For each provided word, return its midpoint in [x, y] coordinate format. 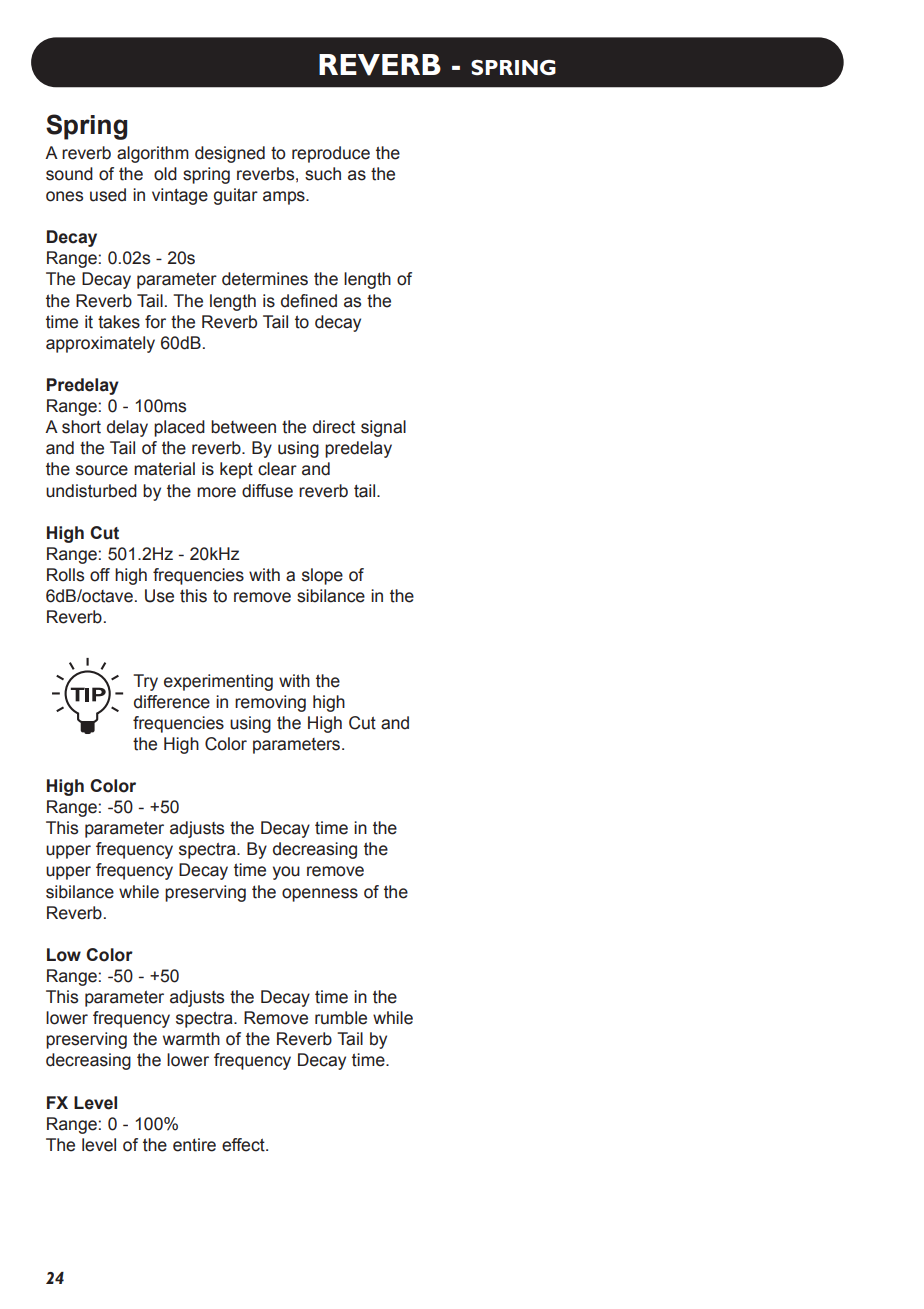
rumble [341, 1018]
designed [230, 154]
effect [244, 1145]
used [108, 195]
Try [145, 682]
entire [194, 1145]
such [323, 174]
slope [322, 576]
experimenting [218, 682]
